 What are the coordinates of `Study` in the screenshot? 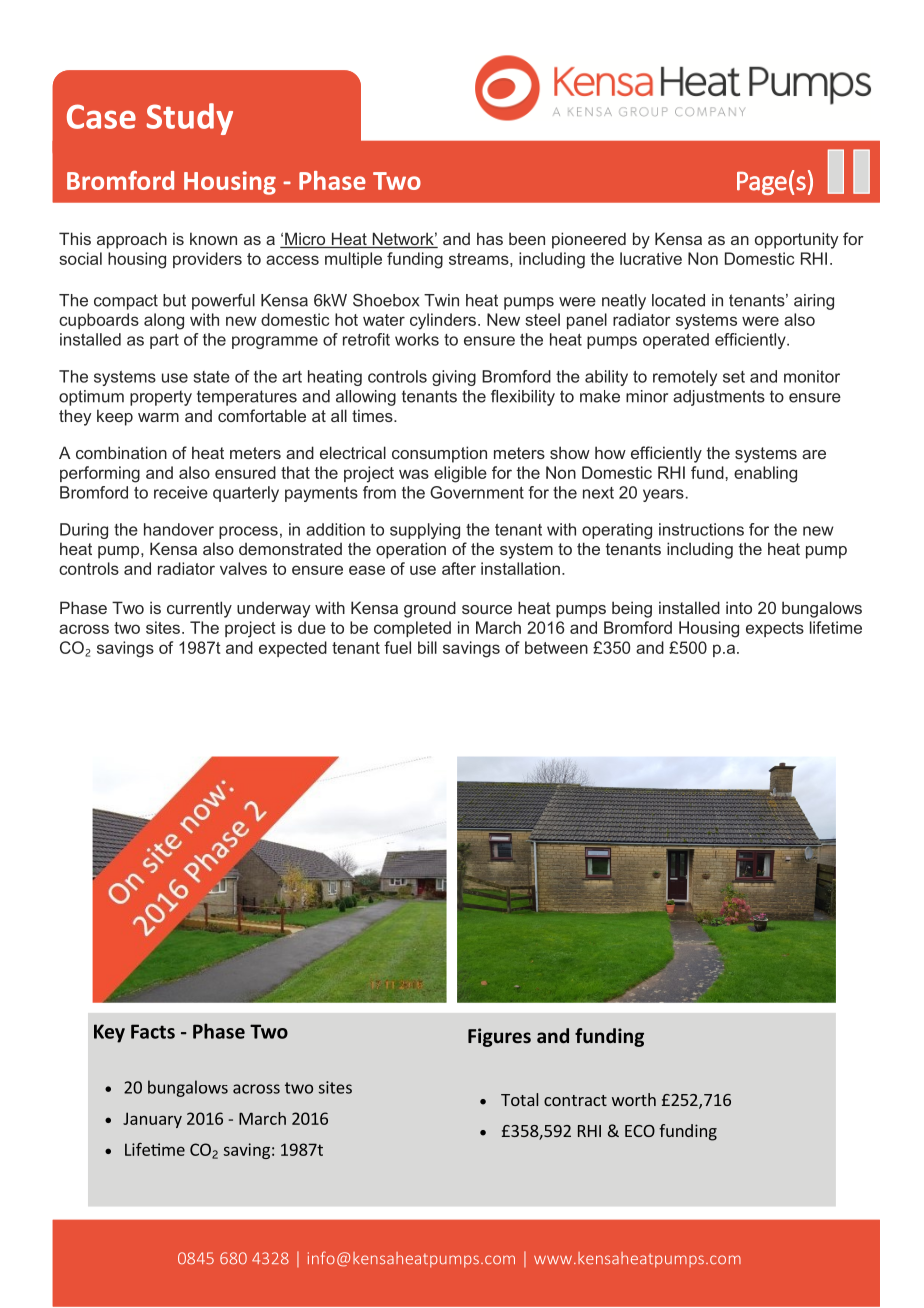 It's located at (190, 119).
